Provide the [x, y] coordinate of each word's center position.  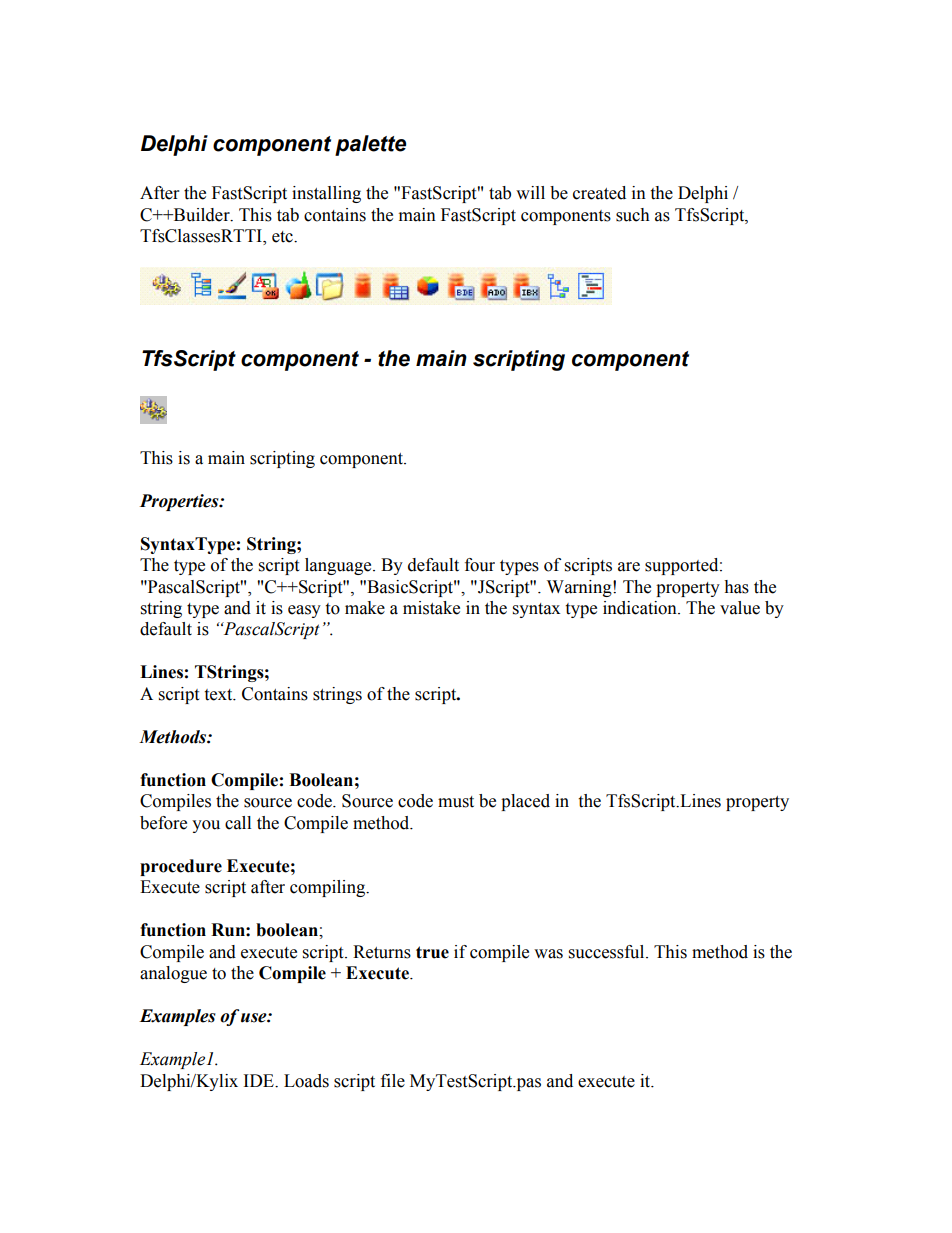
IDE [260, 1080]
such [633, 215]
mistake [431, 608]
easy [304, 611]
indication [641, 608]
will [530, 192]
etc [283, 237]
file [393, 1081]
